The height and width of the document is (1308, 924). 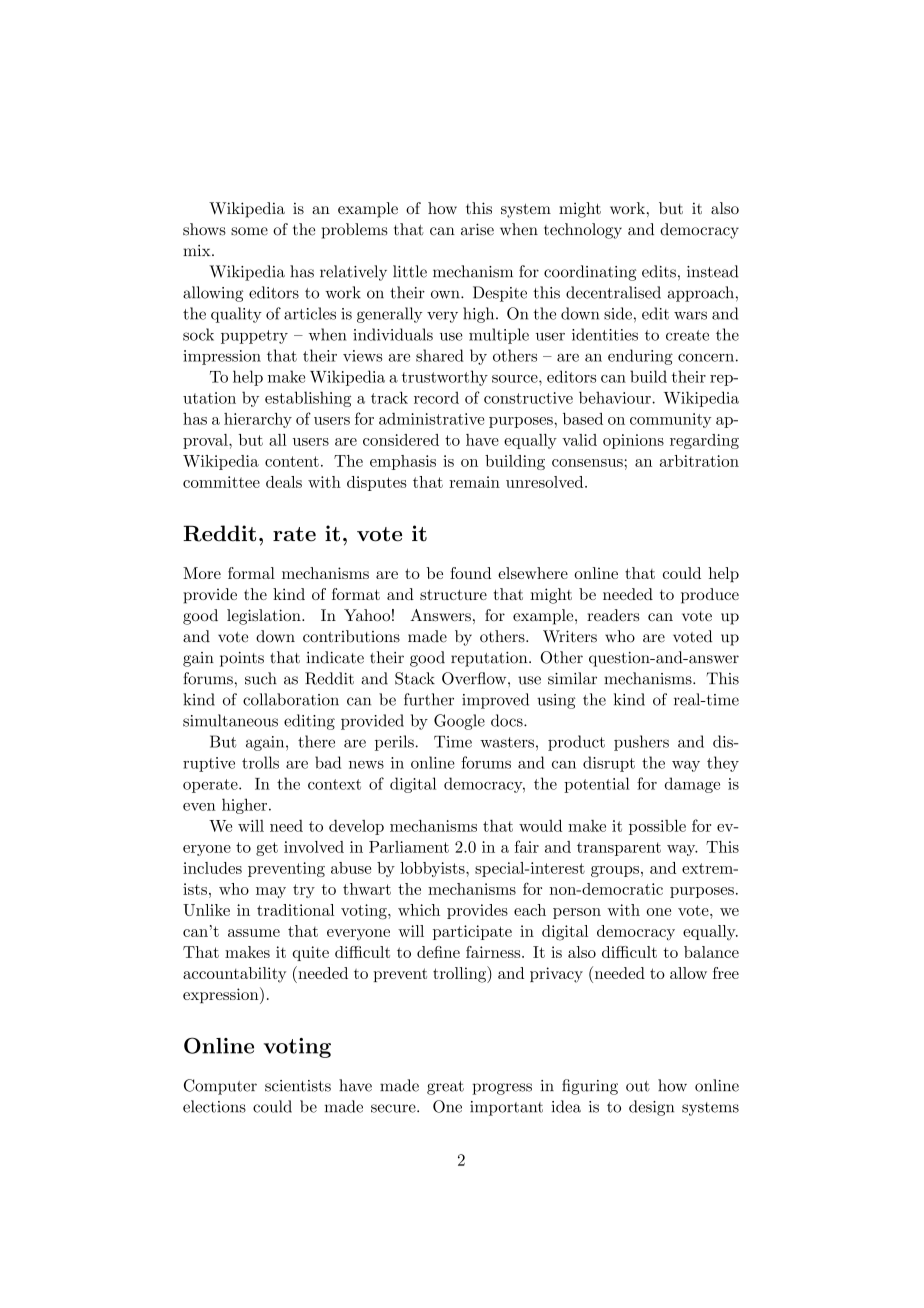 What do you see at coordinates (249, 231) in the document?
I see `some` at bounding box center [249, 231].
